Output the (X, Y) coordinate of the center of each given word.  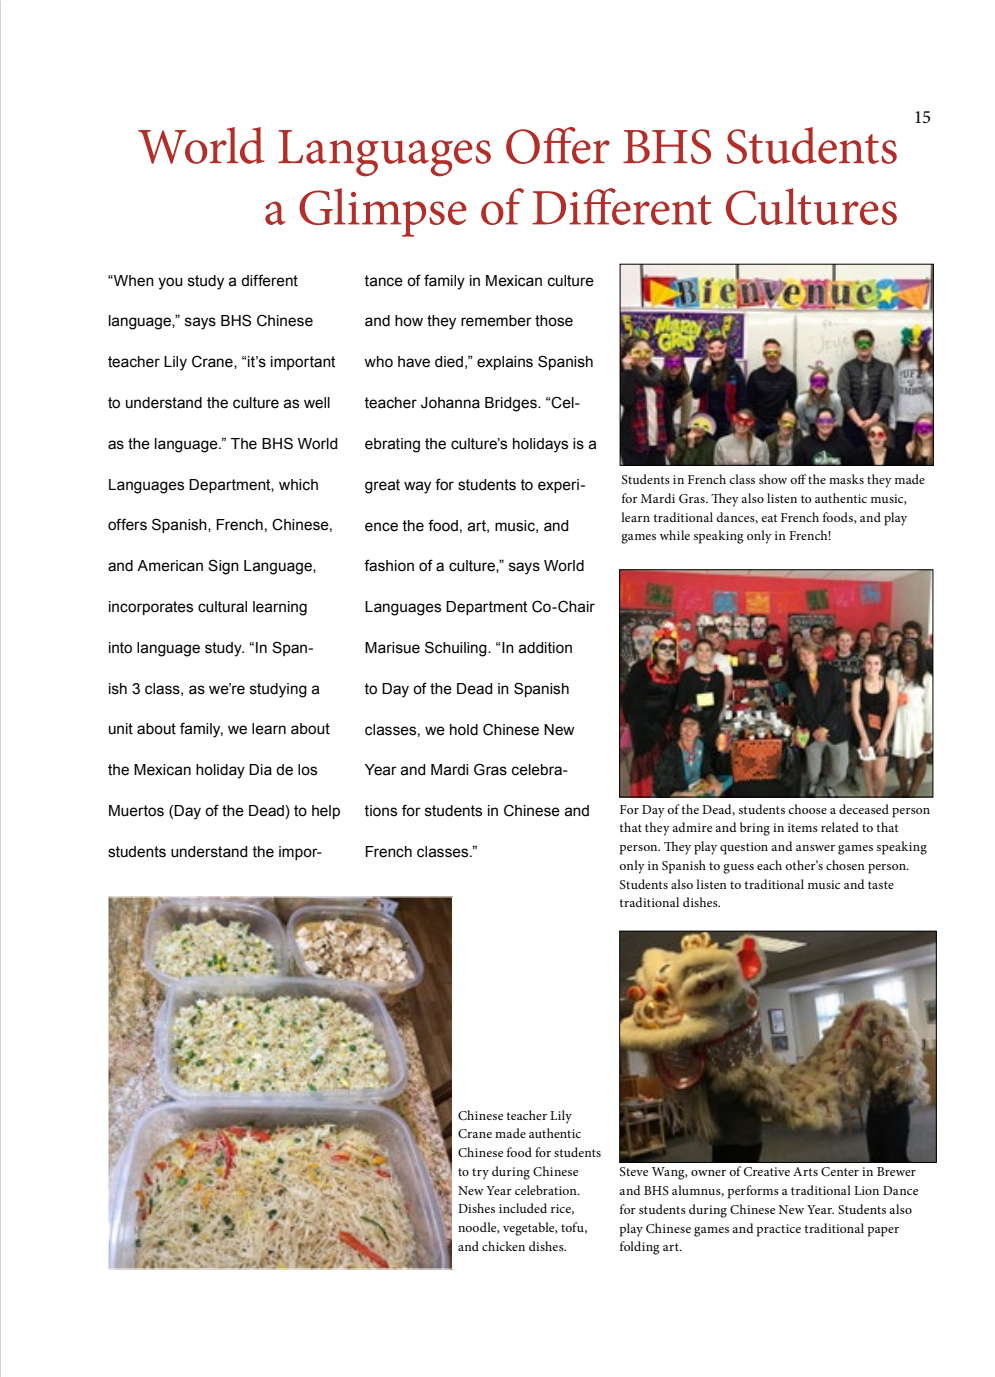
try (480, 1174)
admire (692, 827)
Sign (223, 567)
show (773, 479)
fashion (389, 565)
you (170, 283)
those (554, 321)
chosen (845, 865)
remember (496, 321)
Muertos (136, 811)
